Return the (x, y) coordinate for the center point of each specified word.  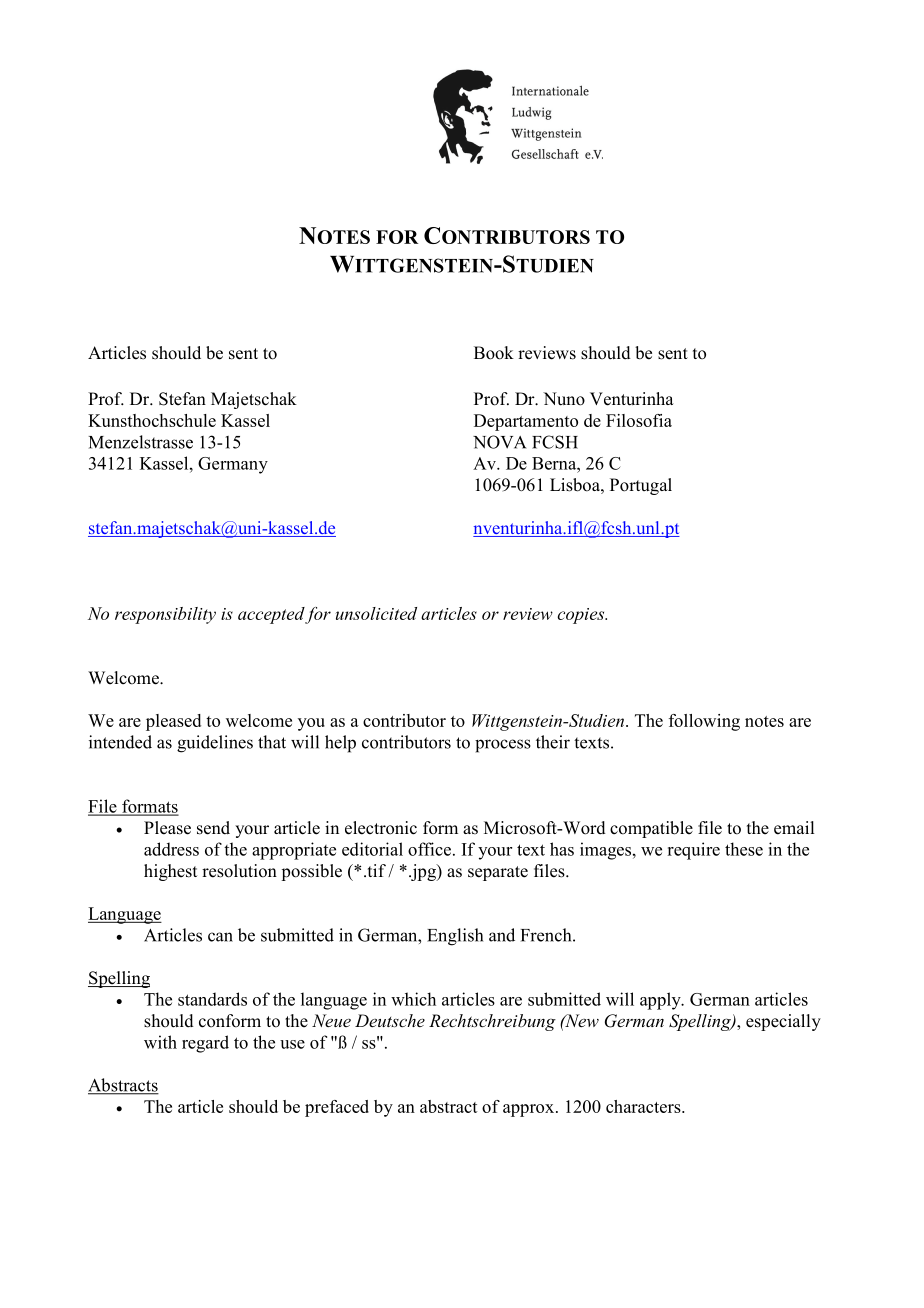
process (503, 746)
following (704, 722)
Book (494, 353)
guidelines (215, 744)
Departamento (526, 422)
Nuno (564, 399)
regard (205, 1044)
